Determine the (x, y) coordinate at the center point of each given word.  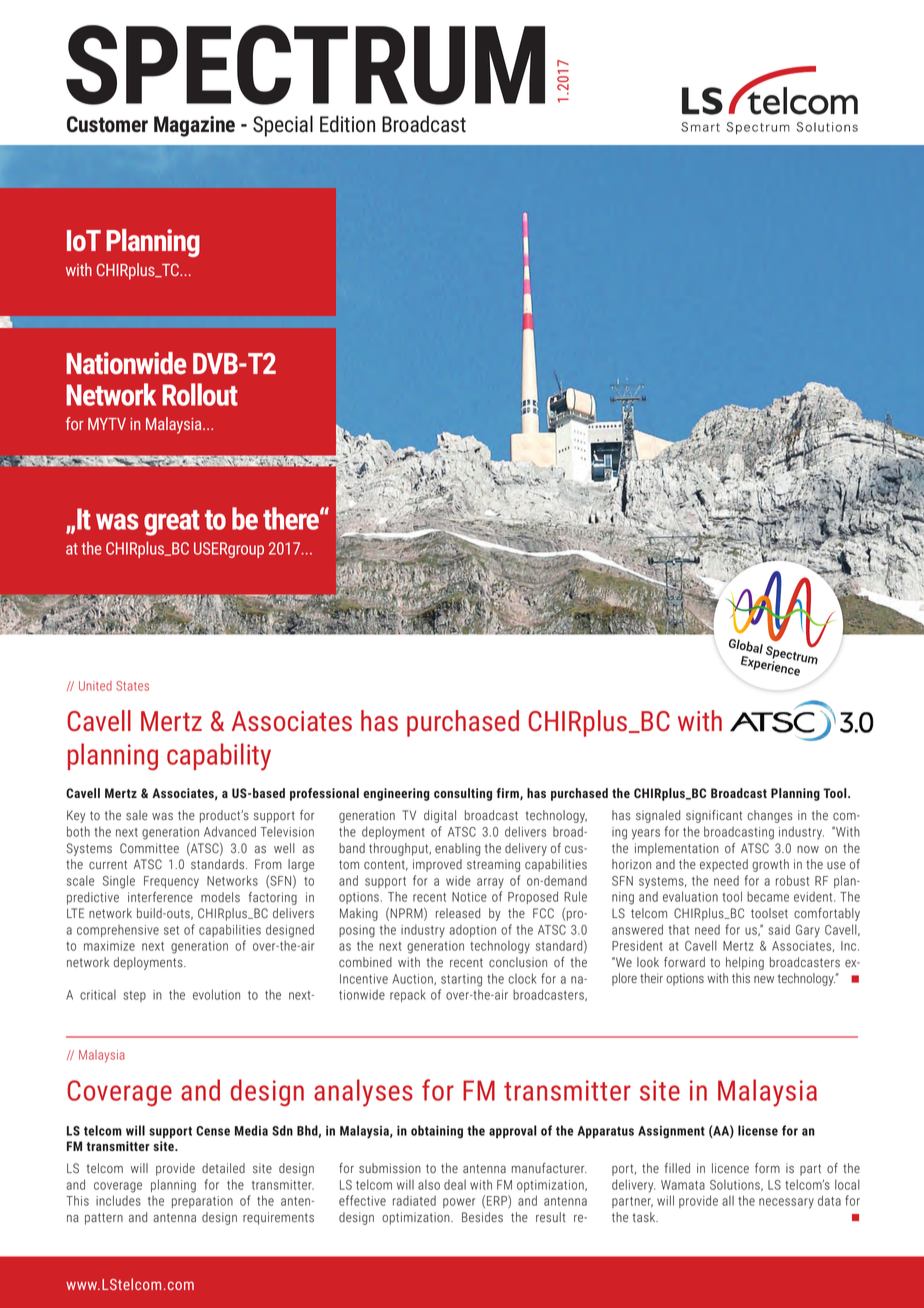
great (172, 523)
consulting (463, 794)
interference (160, 897)
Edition (347, 124)
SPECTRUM (305, 65)
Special (283, 126)
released (458, 913)
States (132, 686)
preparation (202, 1202)
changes (770, 816)
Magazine (194, 126)
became (768, 896)
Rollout (200, 394)
